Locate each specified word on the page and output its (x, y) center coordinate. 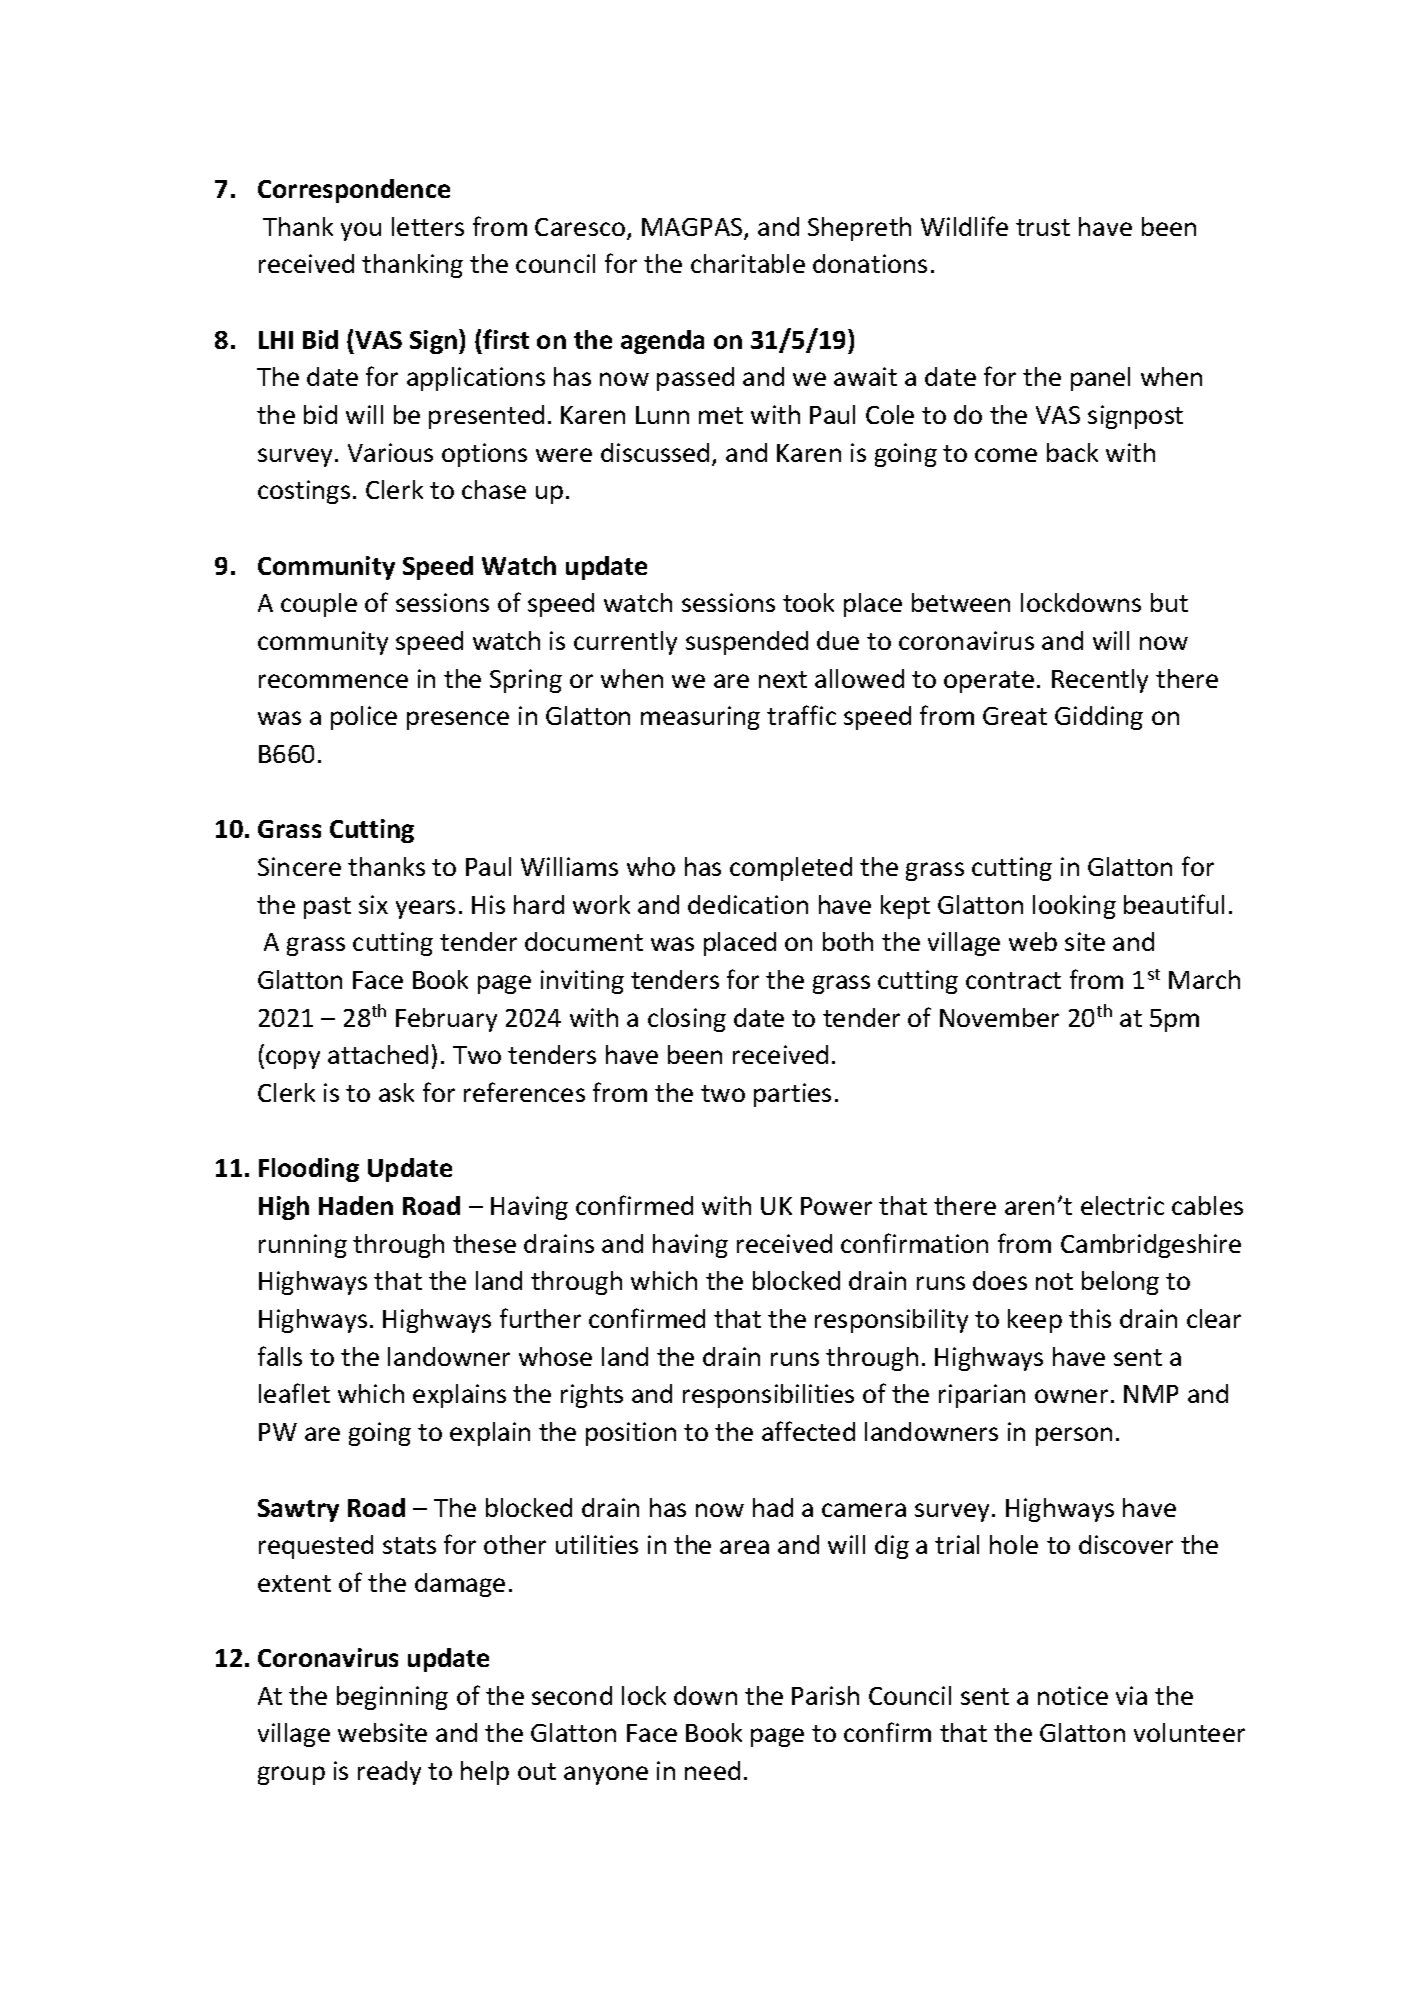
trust (1043, 227)
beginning (392, 1698)
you (361, 231)
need (712, 1770)
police (364, 718)
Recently (1100, 681)
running (303, 1246)
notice (1073, 1695)
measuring (700, 718)
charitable (748, 263)
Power (836, 1206)
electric (1122, 1205)
